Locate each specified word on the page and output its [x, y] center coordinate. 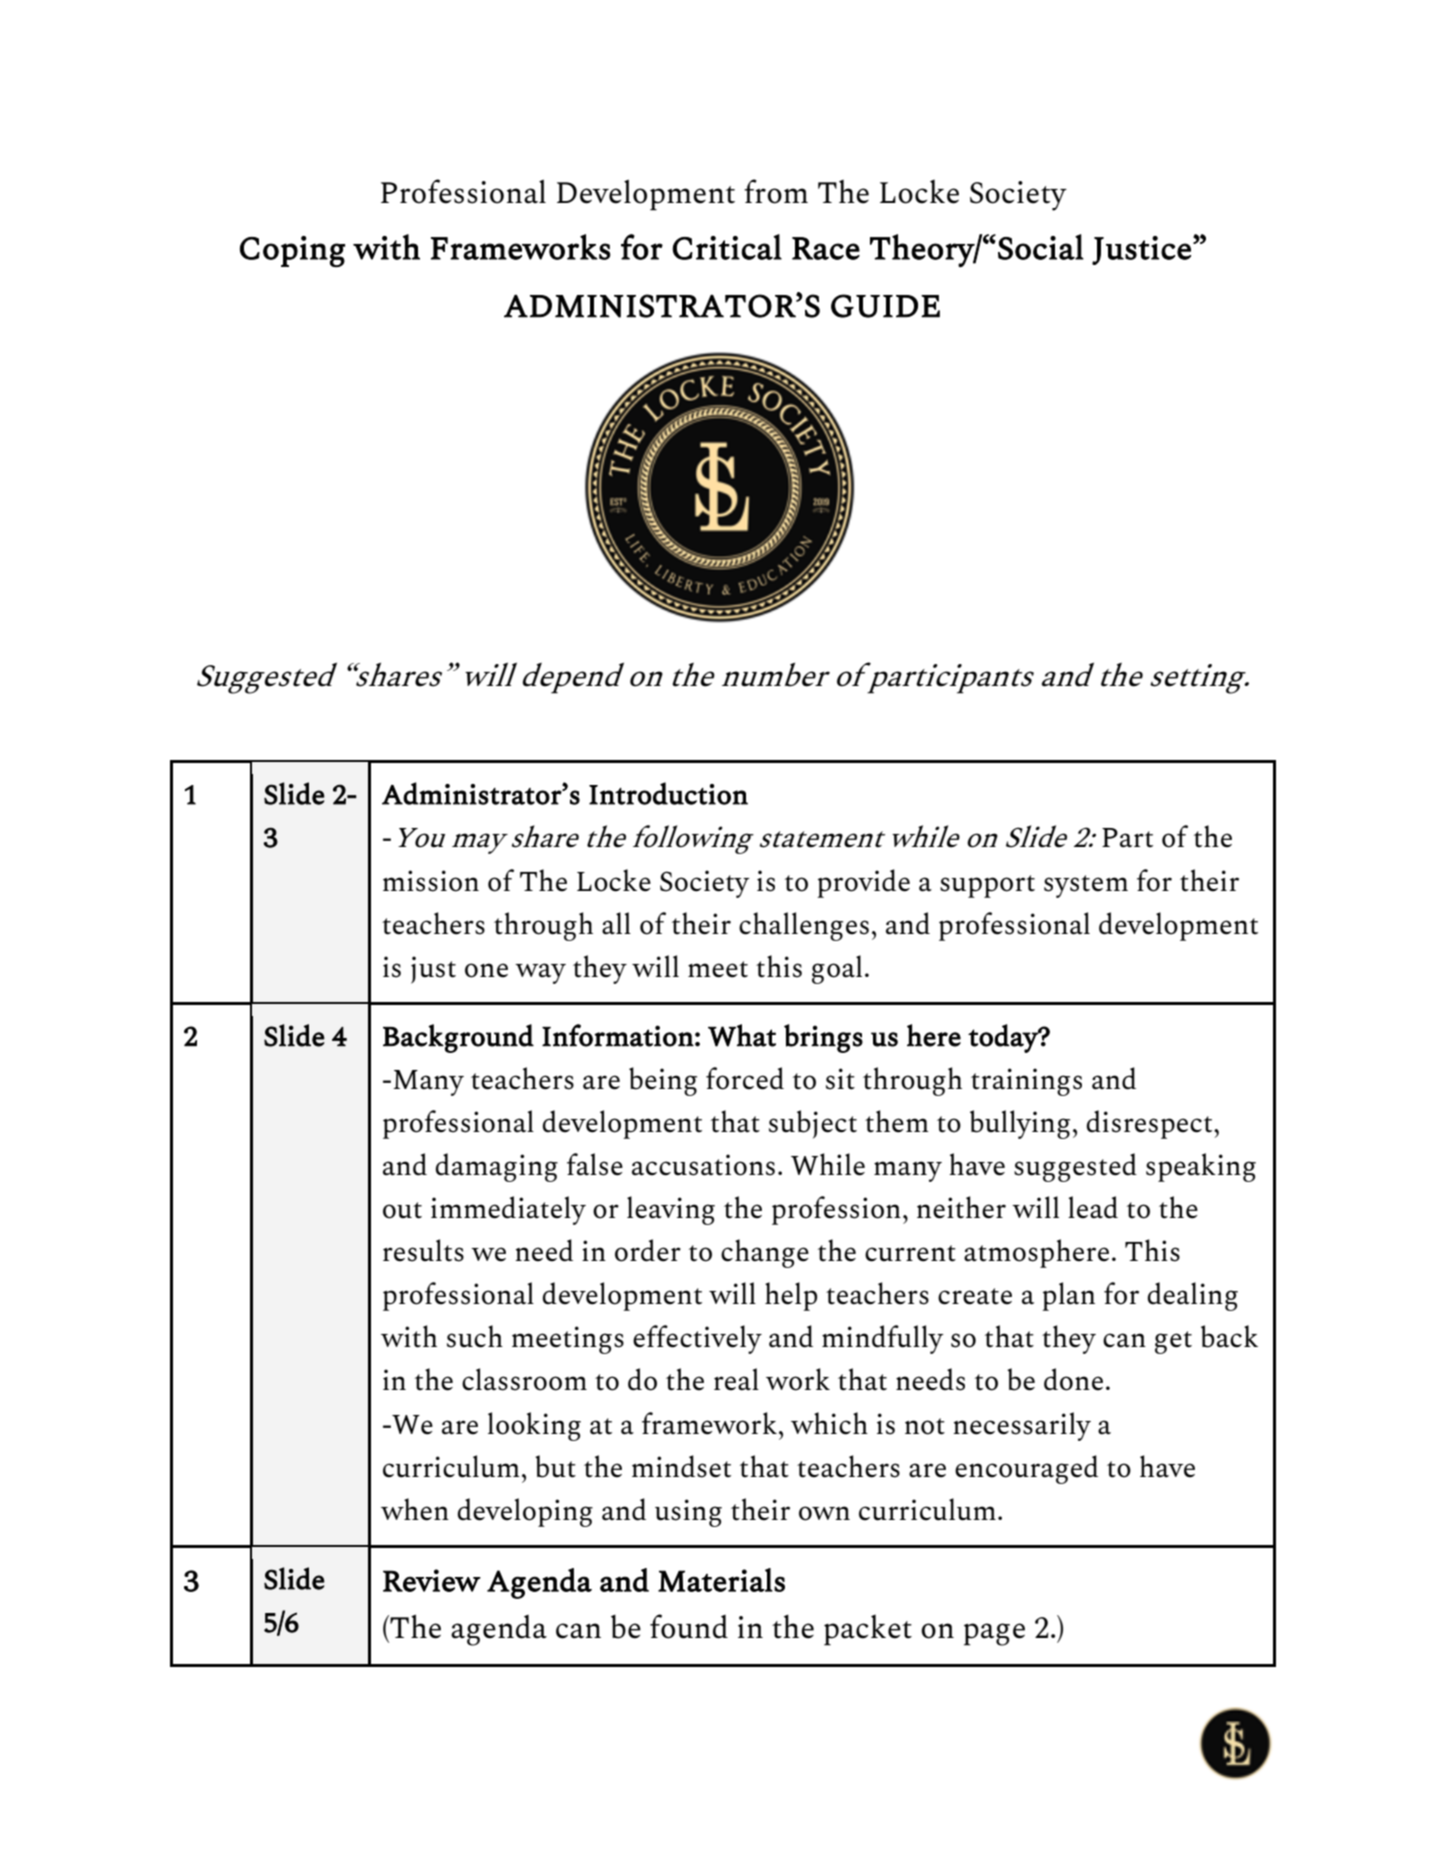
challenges [804, 926]
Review [432, 1580]
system [1086, 886]
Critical [727, 247]
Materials [721, 1580]
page [994, 1634]
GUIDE [885, 306]
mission [431, 881]
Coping [292, 251]
